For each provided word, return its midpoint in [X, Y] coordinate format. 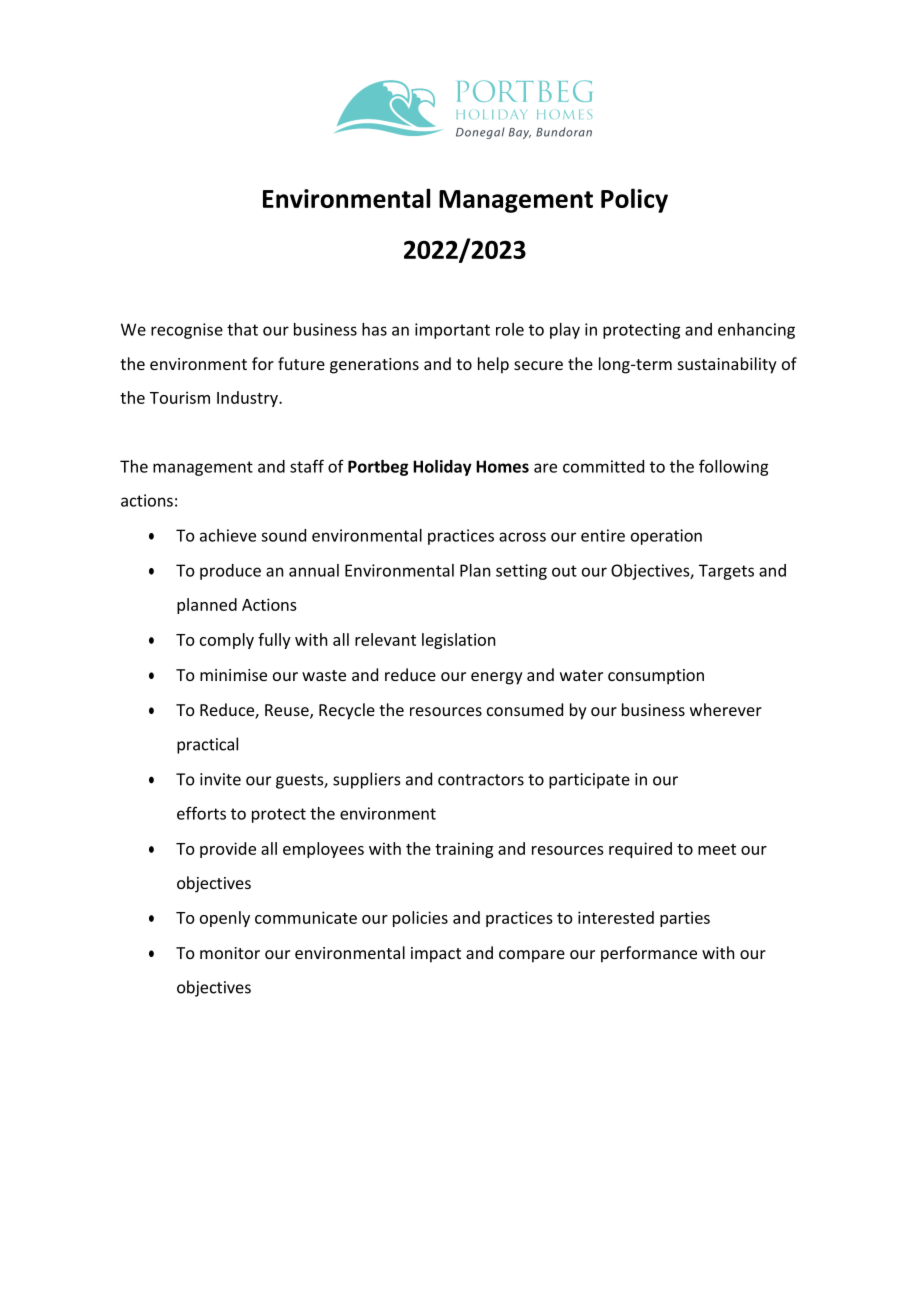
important [452, 331]
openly [225, 919]
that [242, 329]
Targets [726, 572]
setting [521, 572]
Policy [634, 200]
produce [230, 572]
